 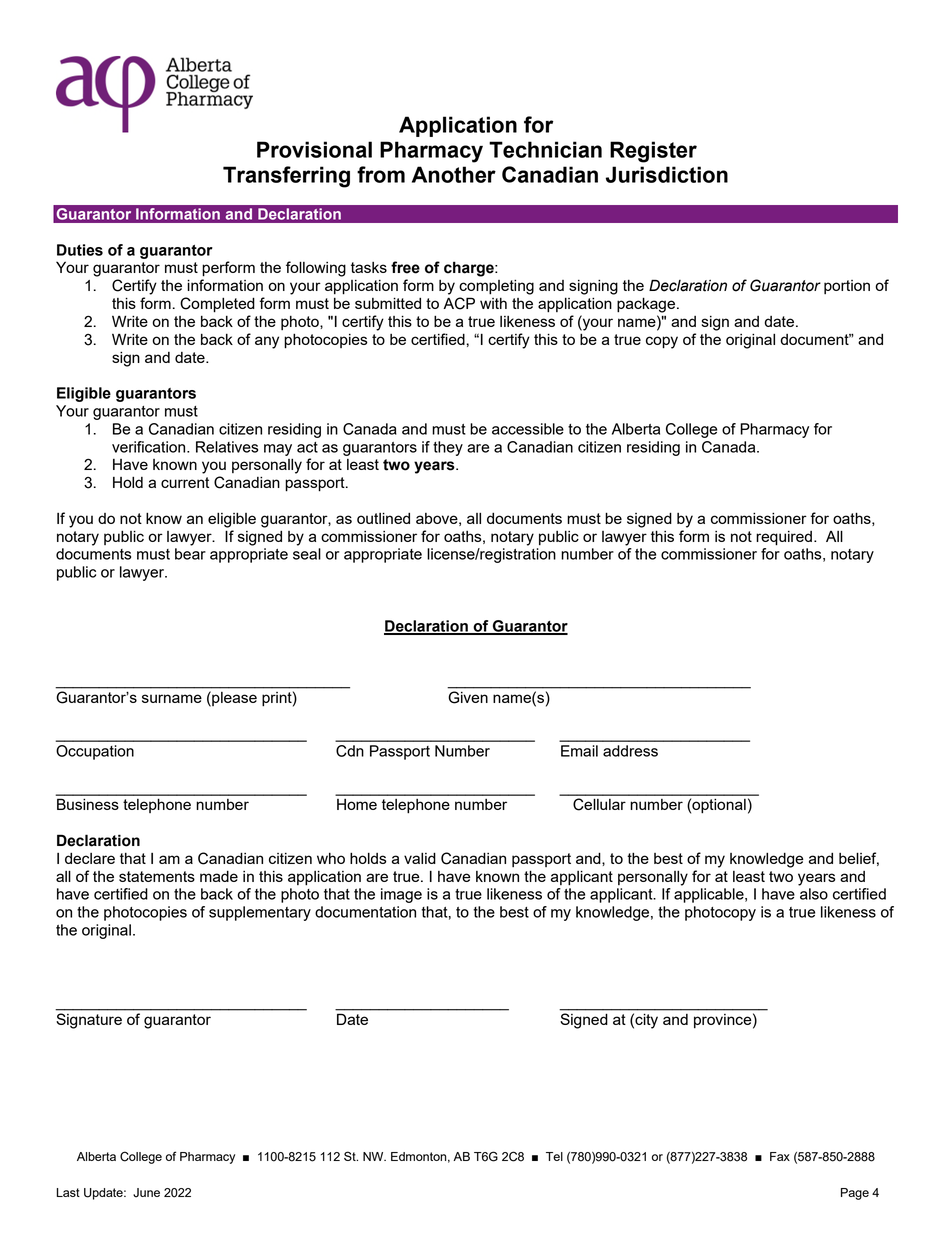 I want to click on Jurisdiction, so click(x=667, y=174).
